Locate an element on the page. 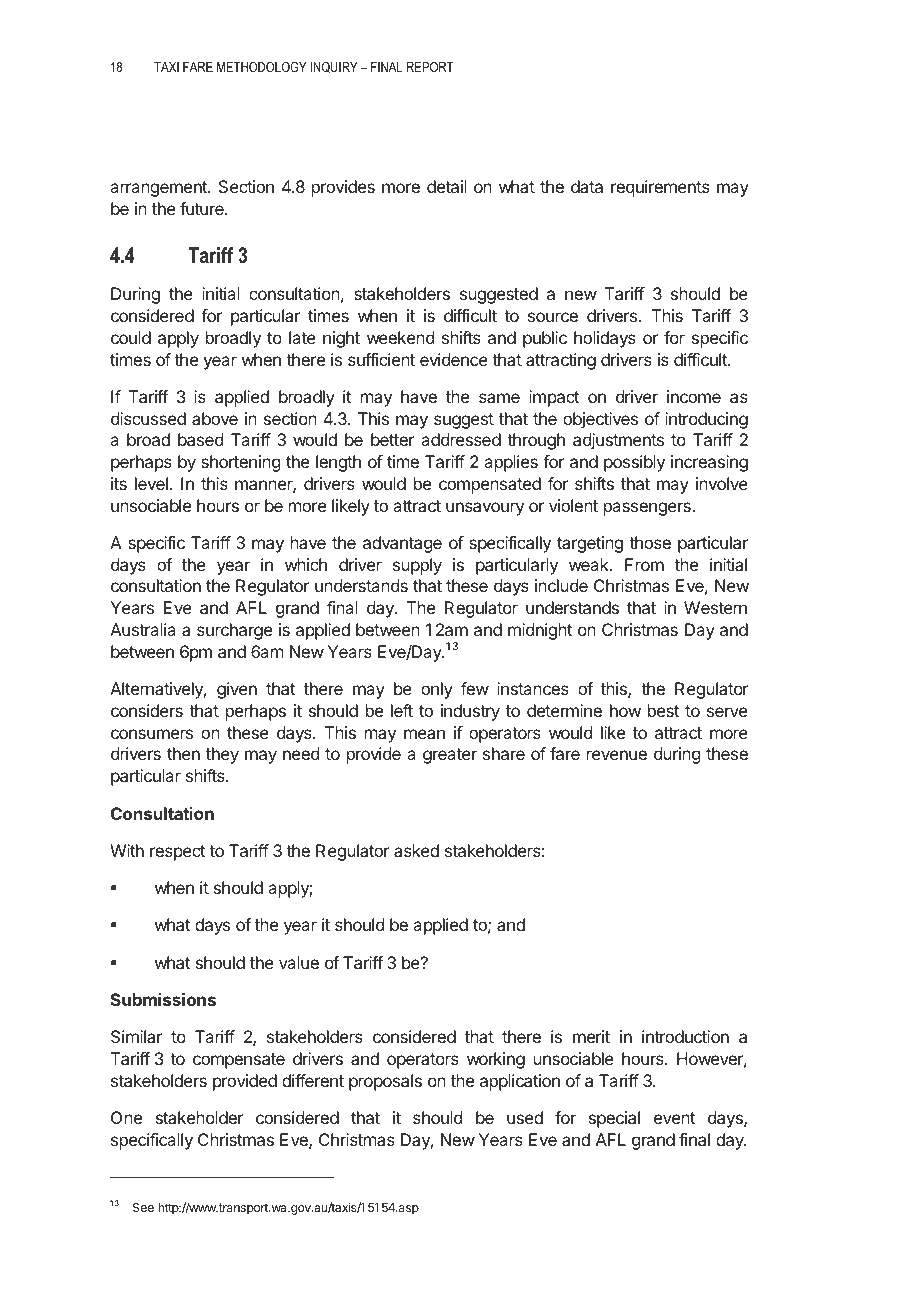 Image resolution: width=924 pixels, height=1308 pixels. evidence is located at coordinates (454, 359).
